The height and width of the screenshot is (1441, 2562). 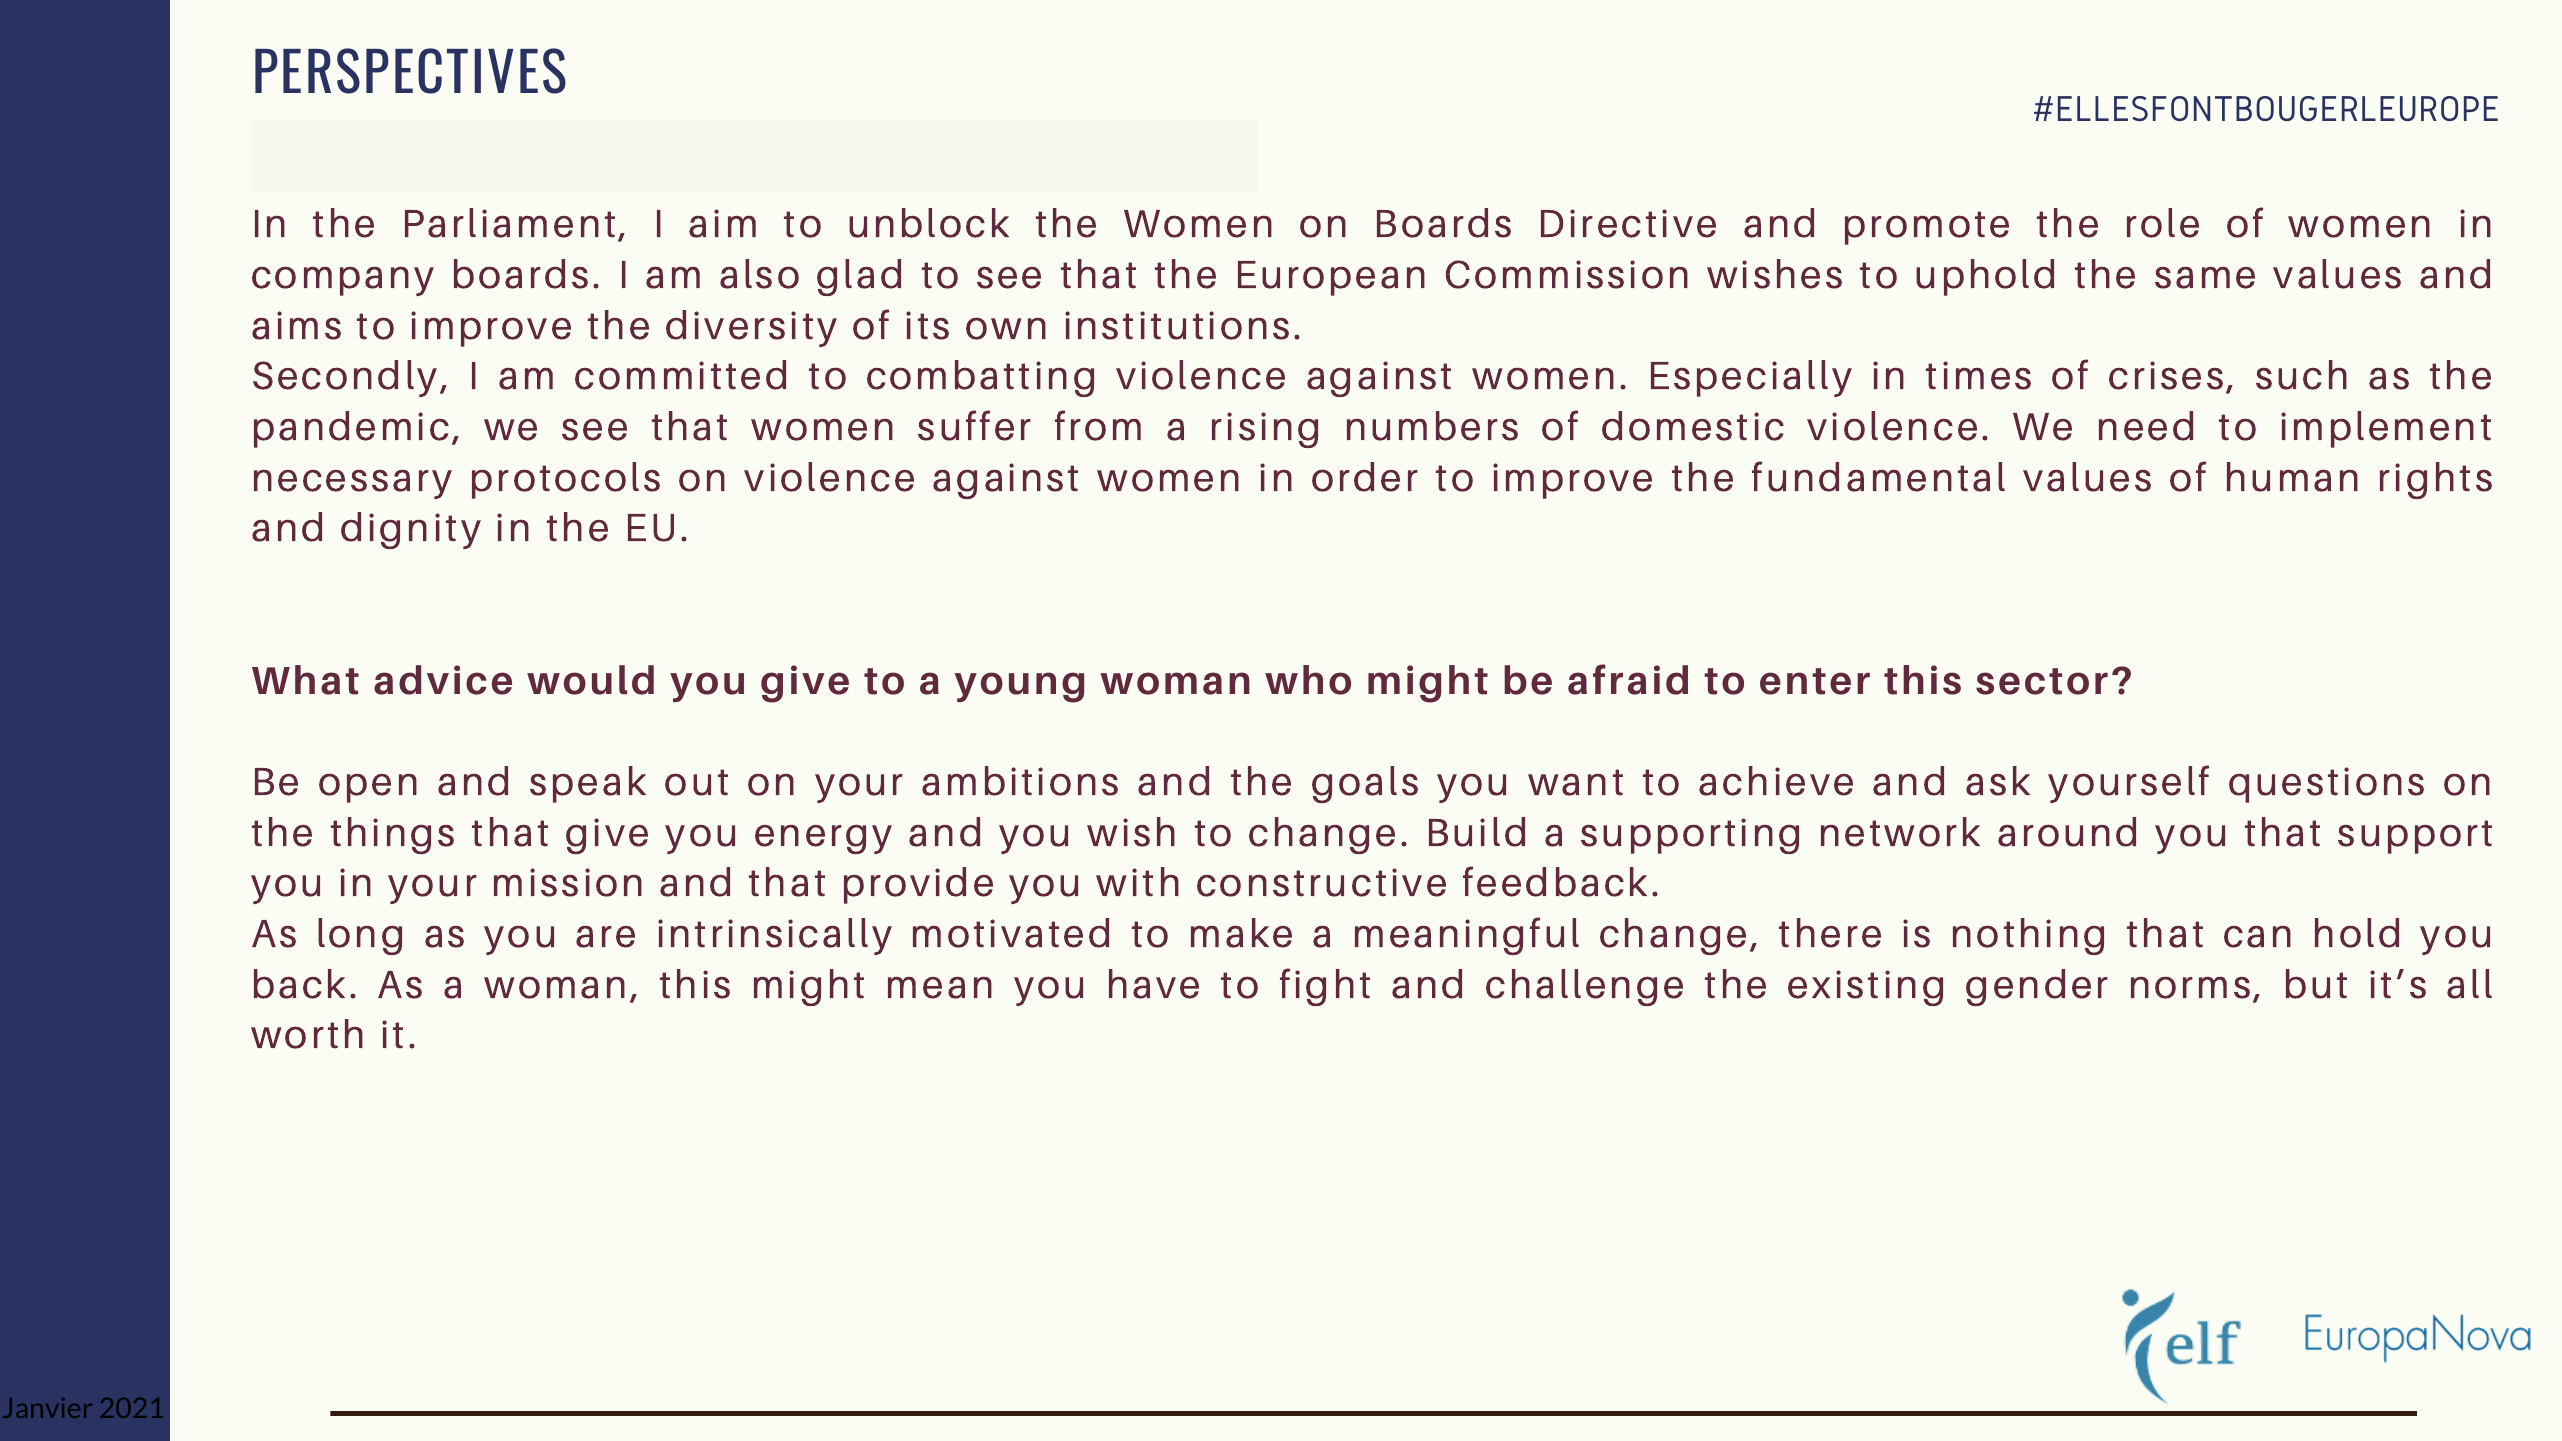 I want to click on worth, so click(x=307, y=1034).
